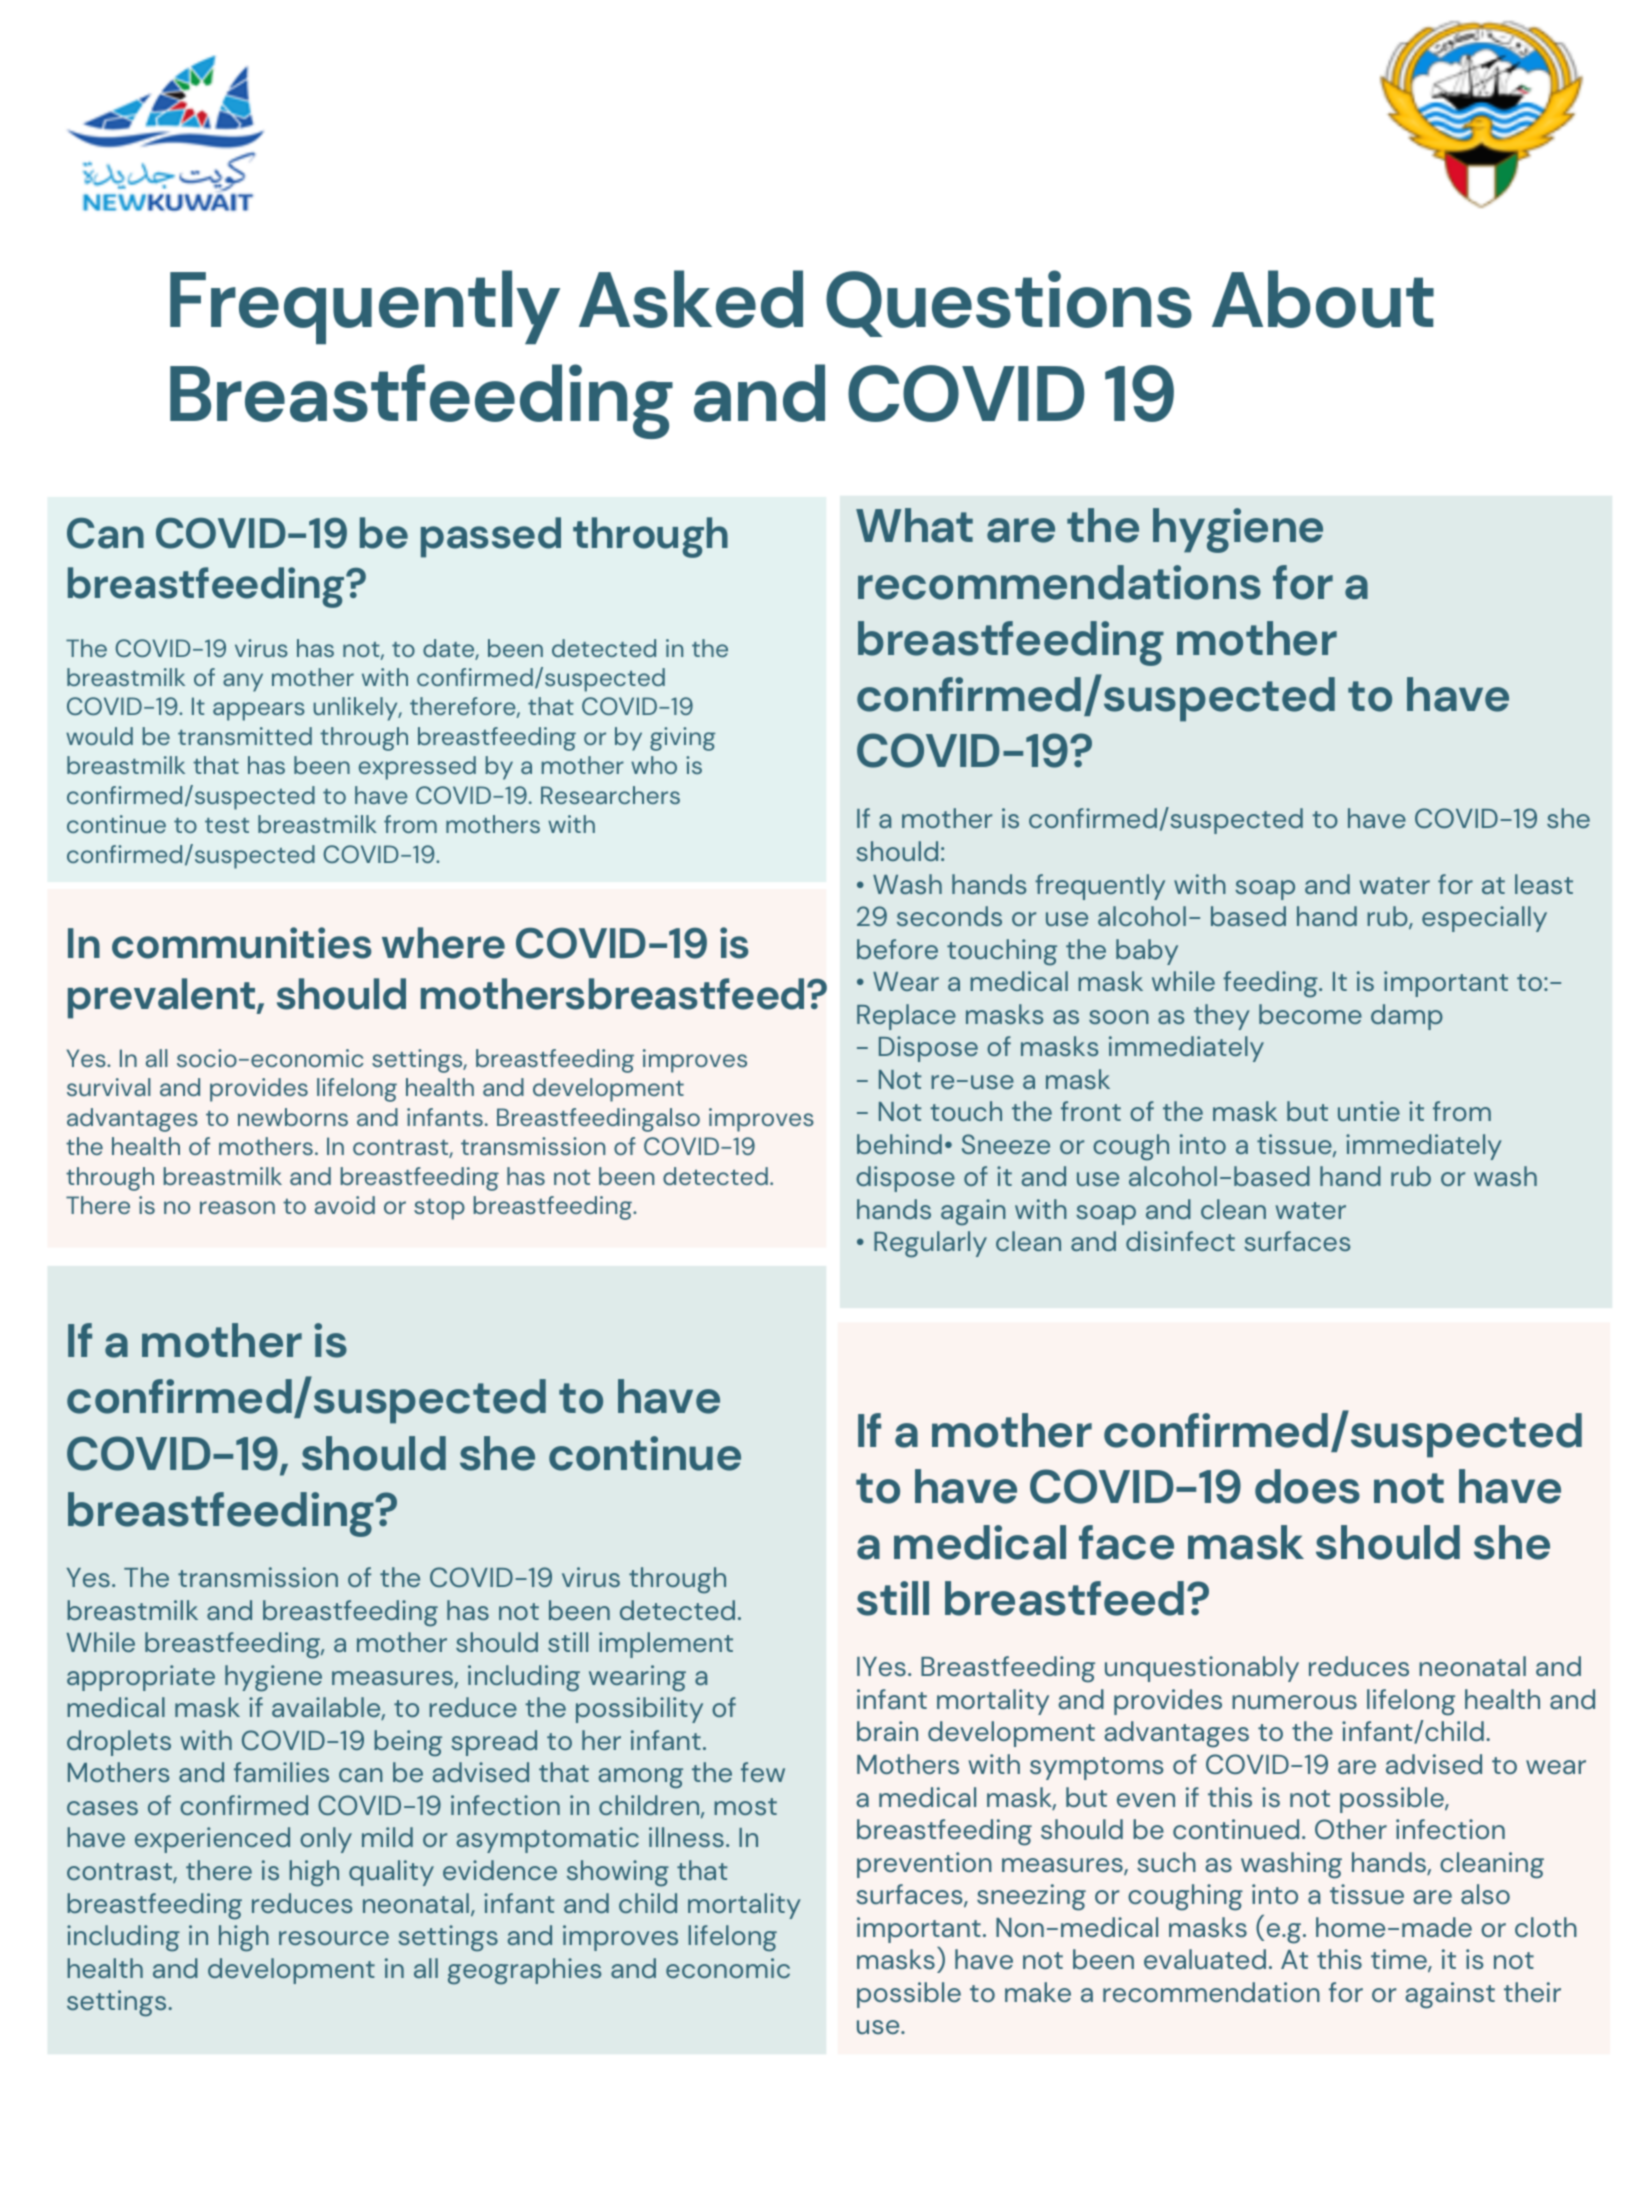 The image size is (1652, 2202). What do you see at coordinates (491, 537) in the page?
I see `passed` at bounding box center [491, 537].
